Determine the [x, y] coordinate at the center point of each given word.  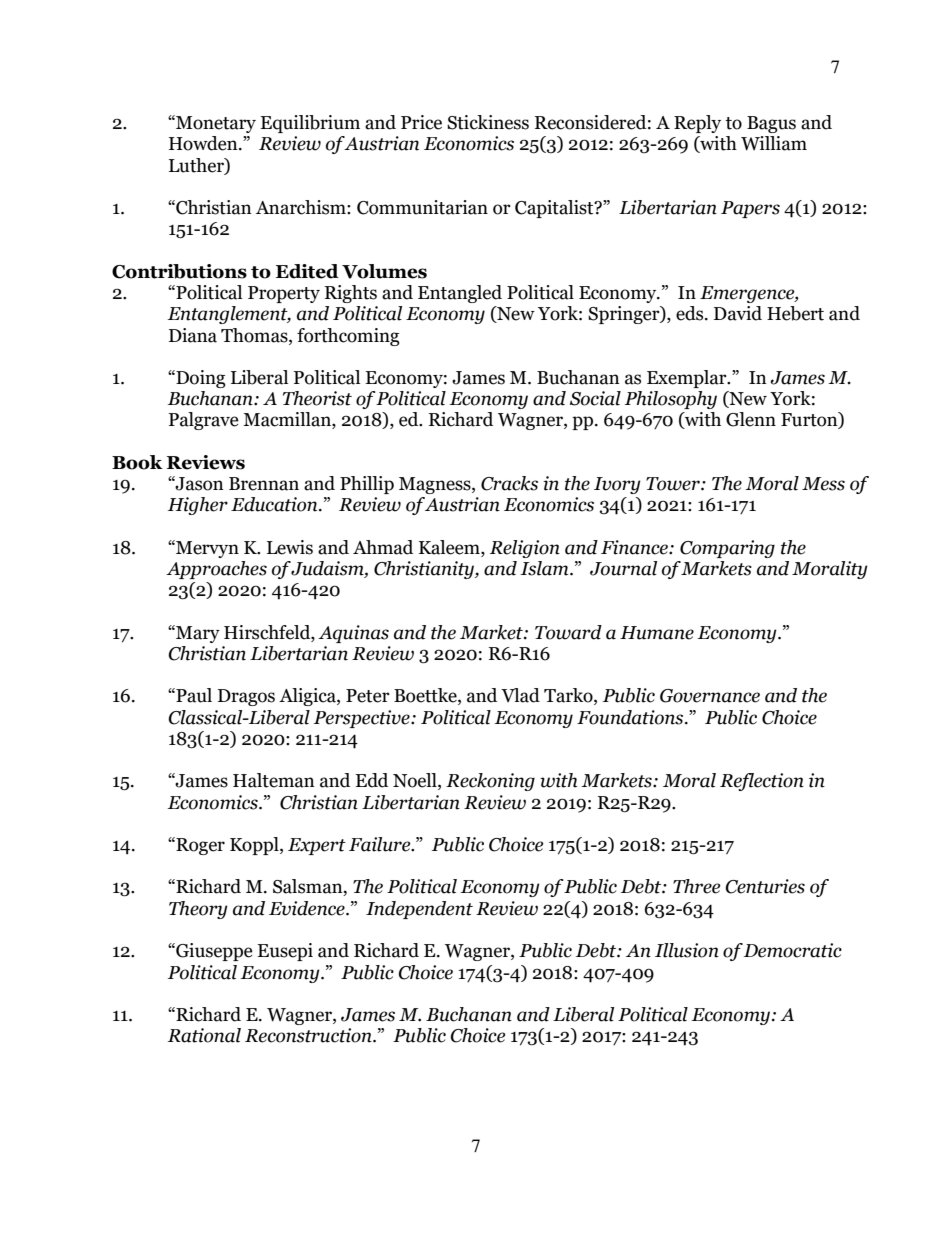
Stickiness [488, 122]
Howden [204, 143]
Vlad [520, 695]
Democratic [793, 950]
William [774, 143]
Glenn [751, 419]
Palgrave [204, 421]
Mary [197, 634]
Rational [204, 1035]
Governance [710, 696]
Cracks [509, 483]
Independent [419, 910]
